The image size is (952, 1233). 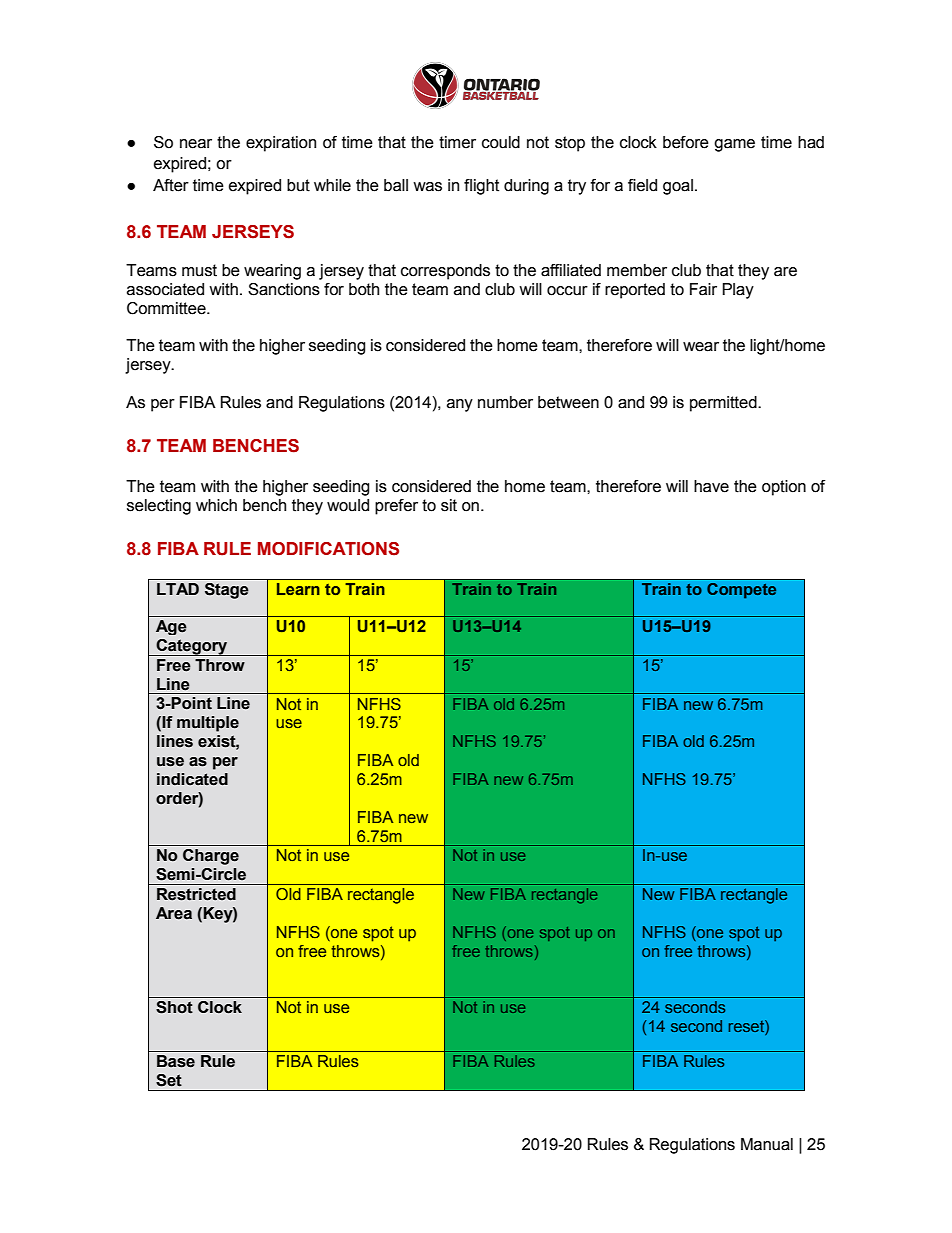 I want to click on Manual, so click(x=767, y=1144).
